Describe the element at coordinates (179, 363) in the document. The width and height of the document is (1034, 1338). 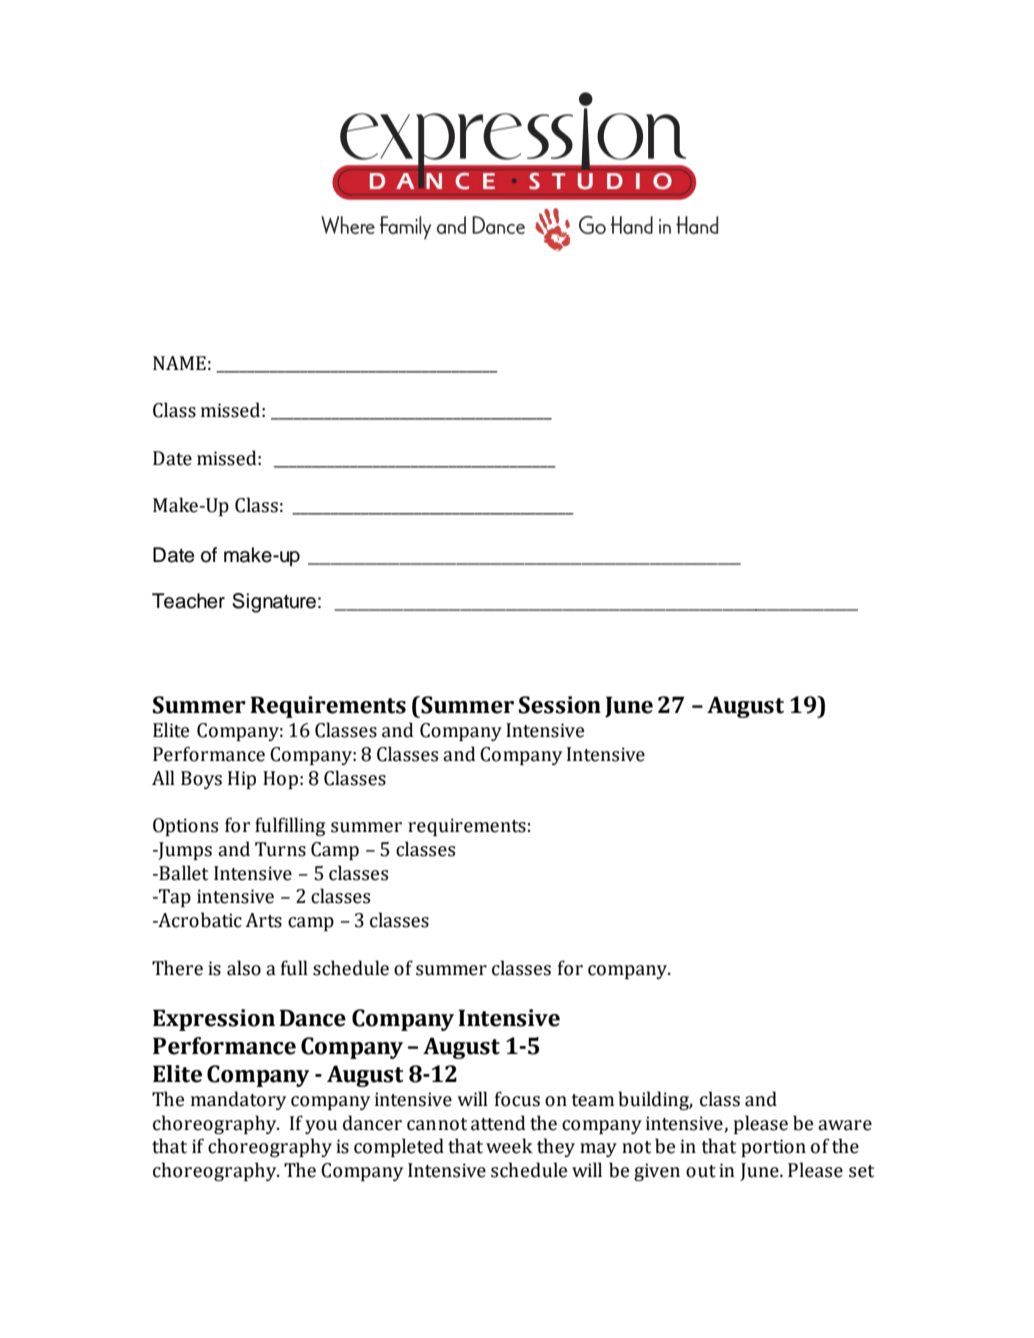
I see `NAME` at that location.
